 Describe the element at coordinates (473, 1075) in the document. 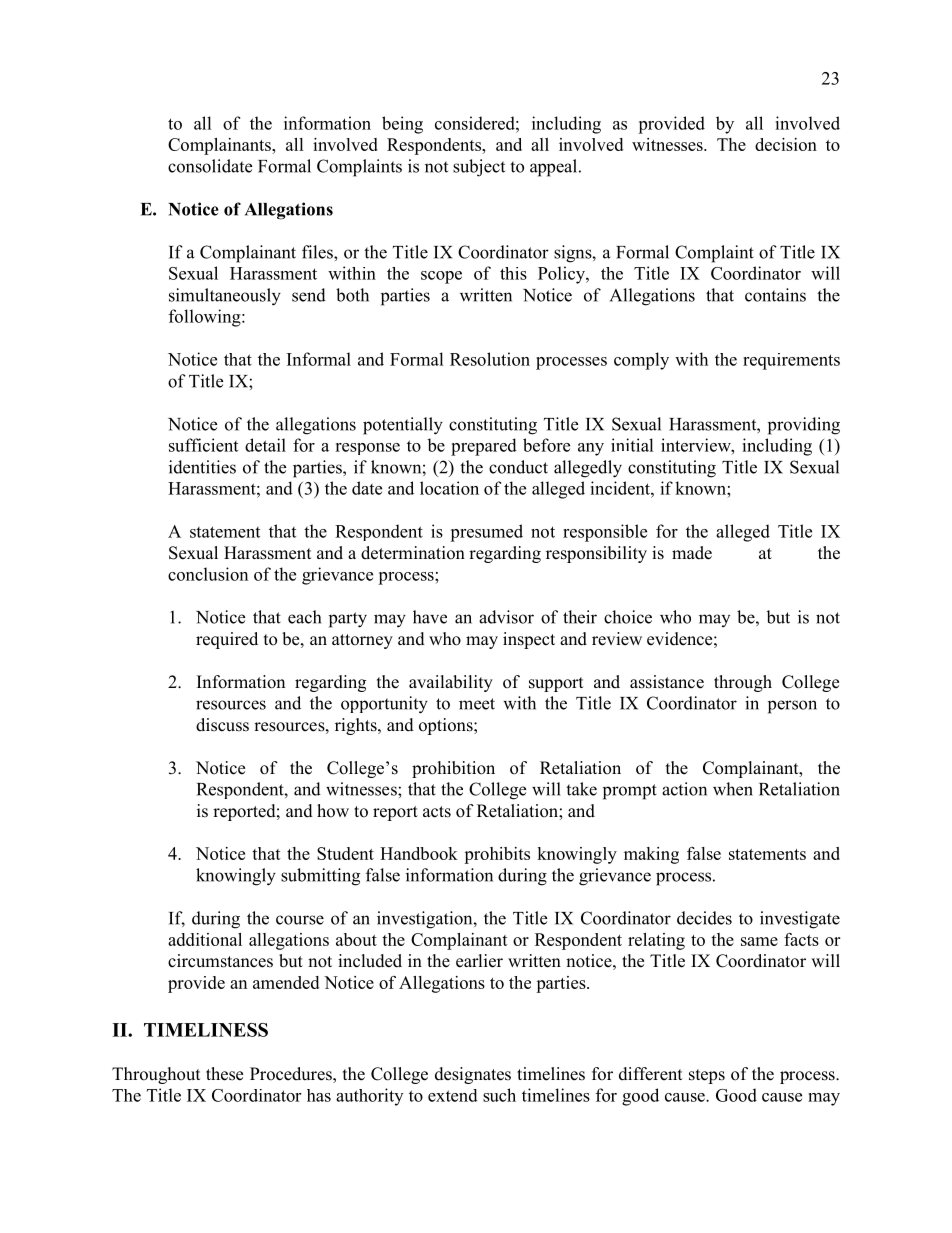

I see `designates` at that location.
